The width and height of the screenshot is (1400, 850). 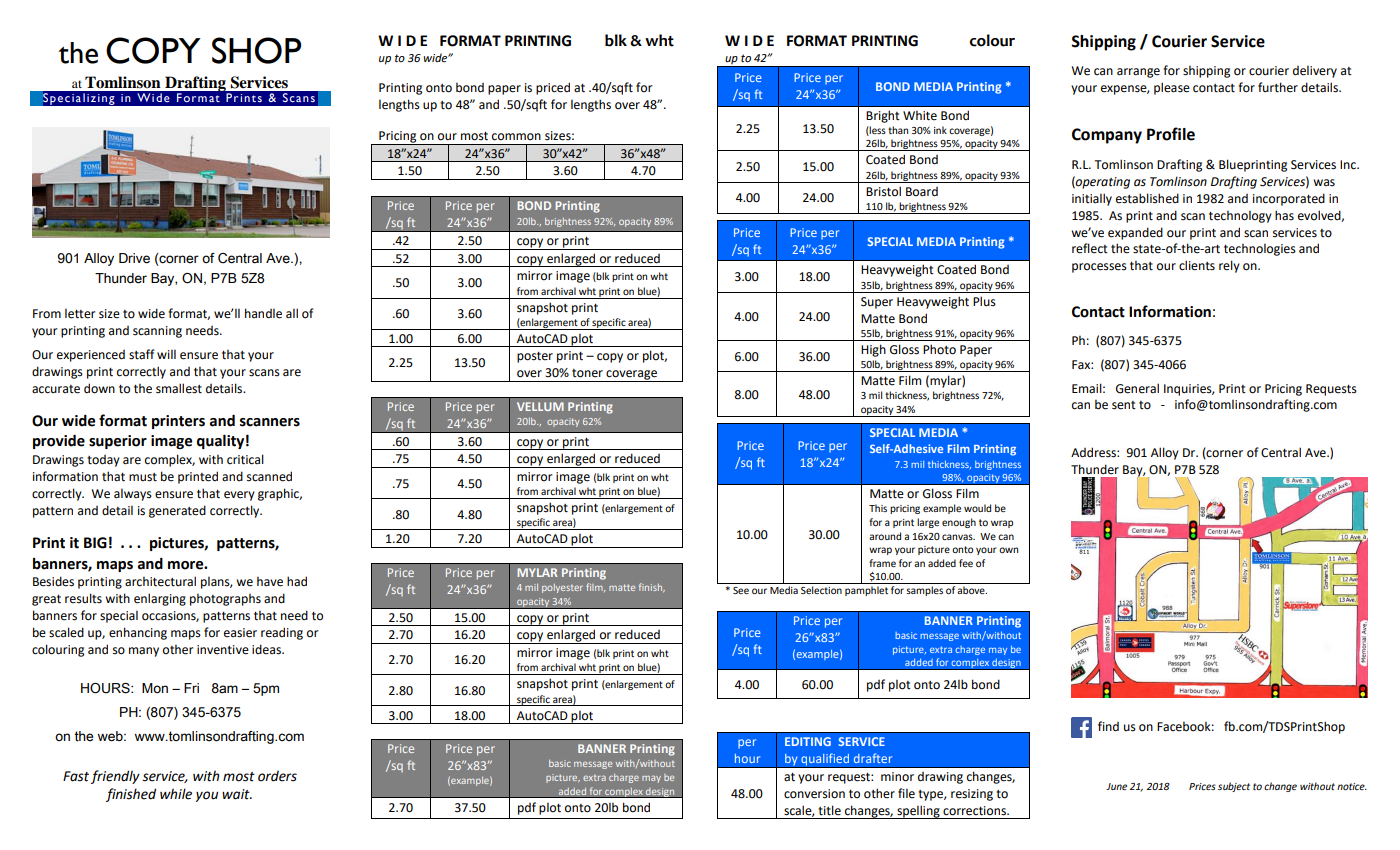 What do you see at coordinates (1197, 265) in the screenshot?
I see `clients` at bounding box center [1197, 265].
